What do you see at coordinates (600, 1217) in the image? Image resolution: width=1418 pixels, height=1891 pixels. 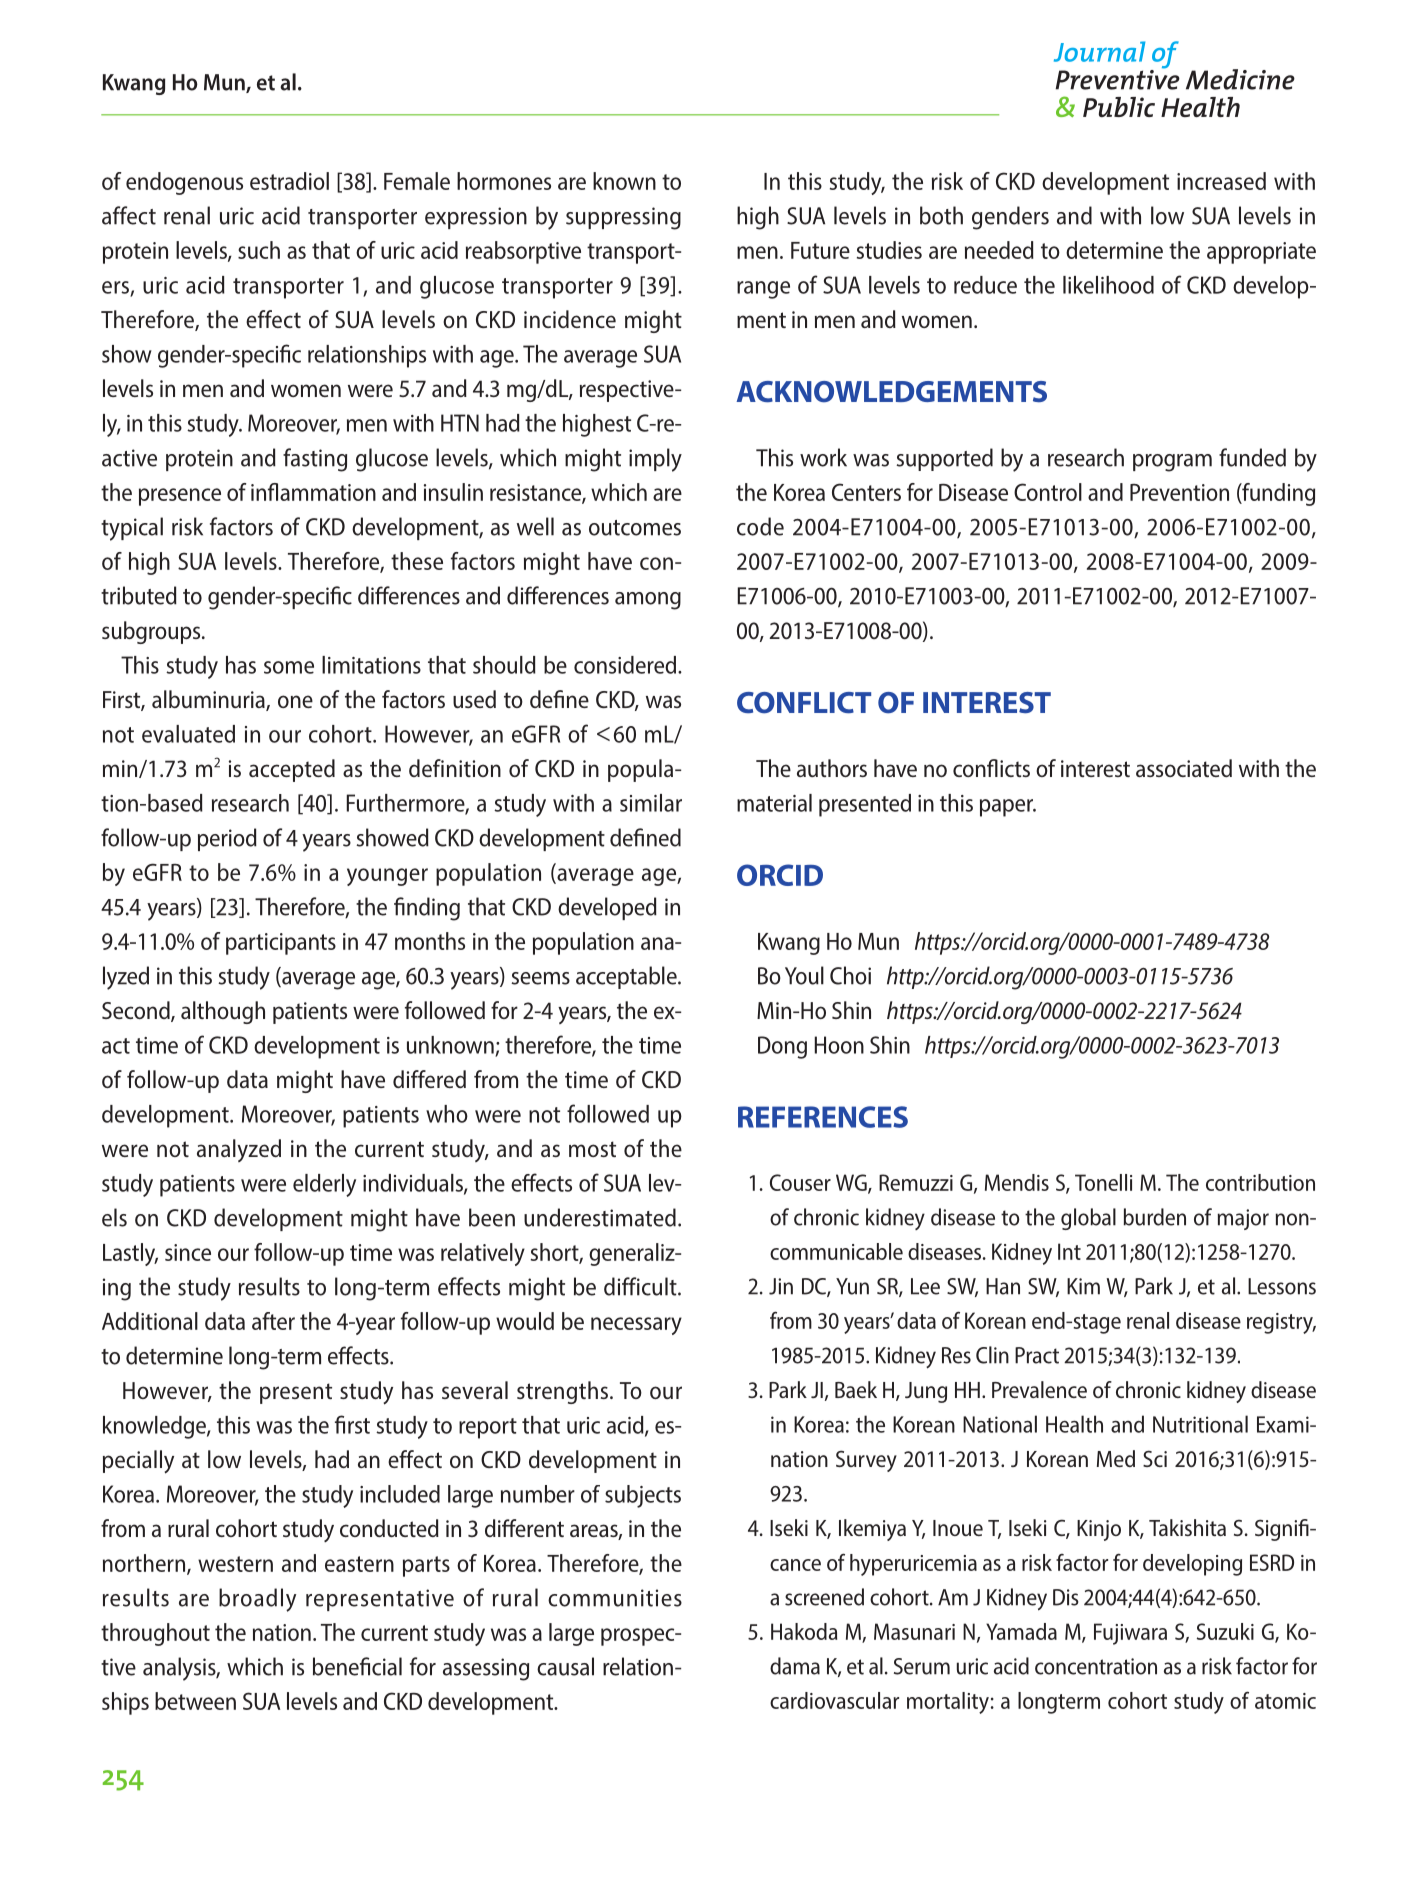 I see `underestimated` at bounding box center [600, 1217].
